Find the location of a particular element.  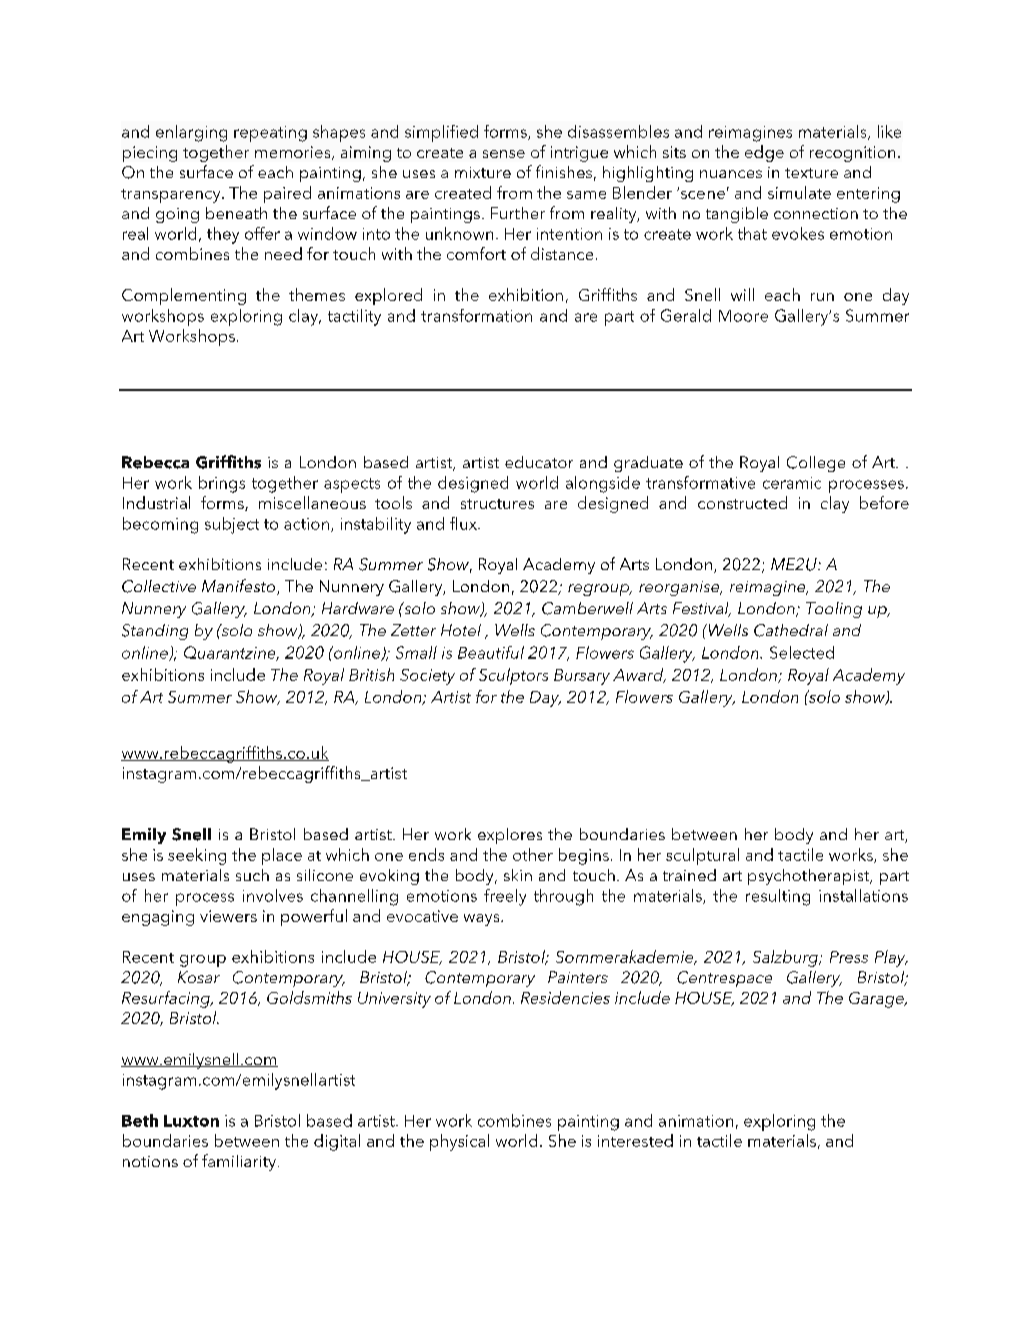

familiarity is located at coordinates (239, 1162).
